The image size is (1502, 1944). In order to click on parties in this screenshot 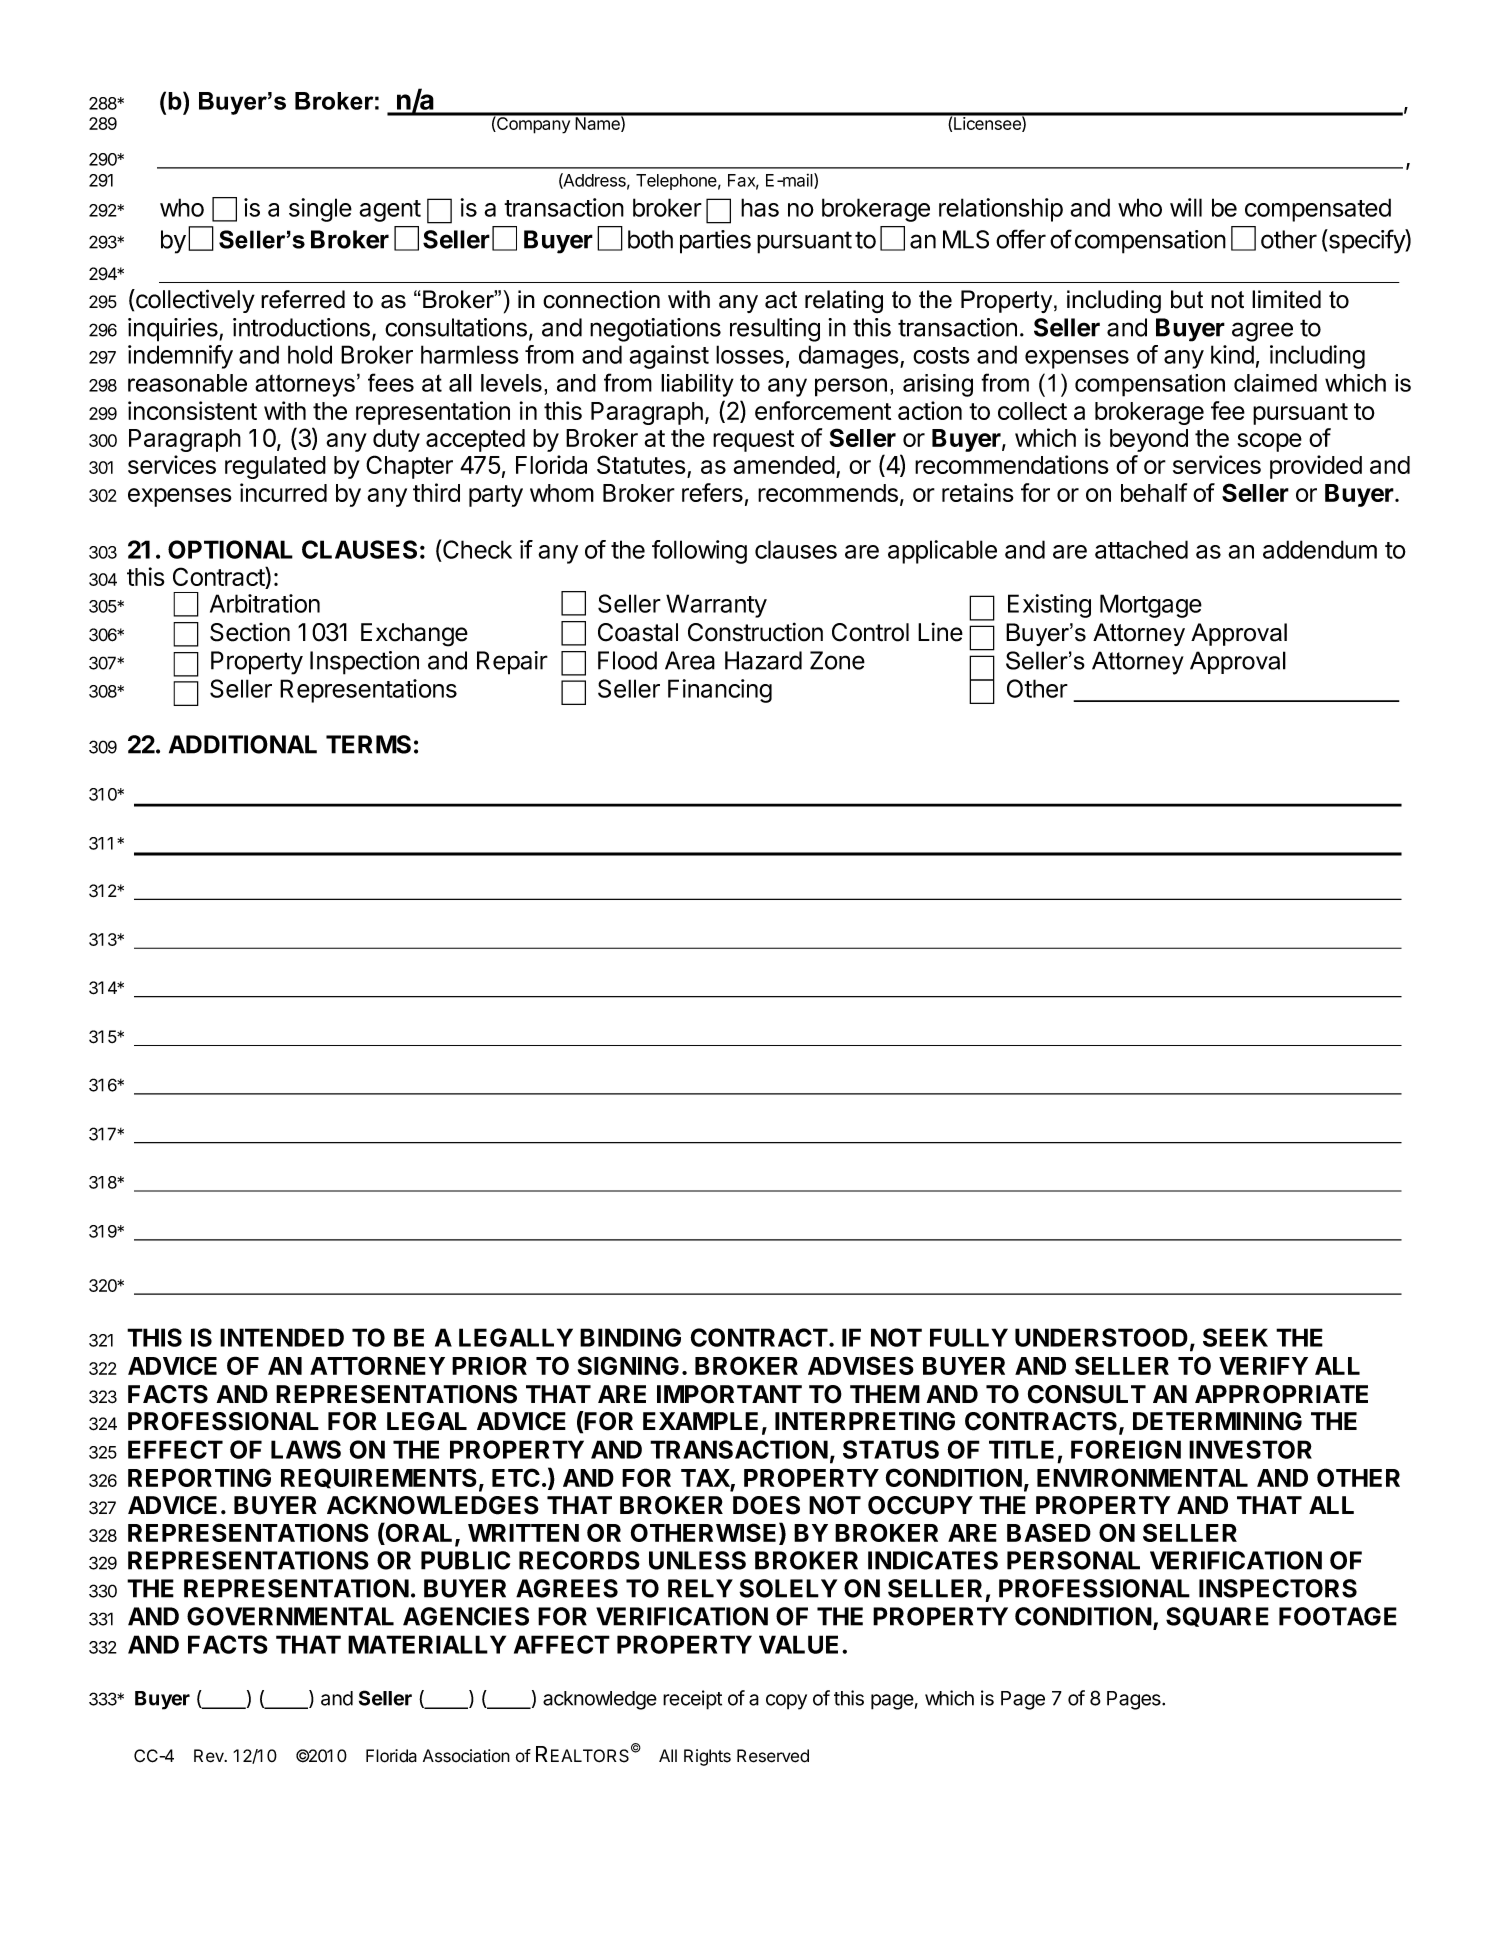, I will do `click(715, 242)`.
